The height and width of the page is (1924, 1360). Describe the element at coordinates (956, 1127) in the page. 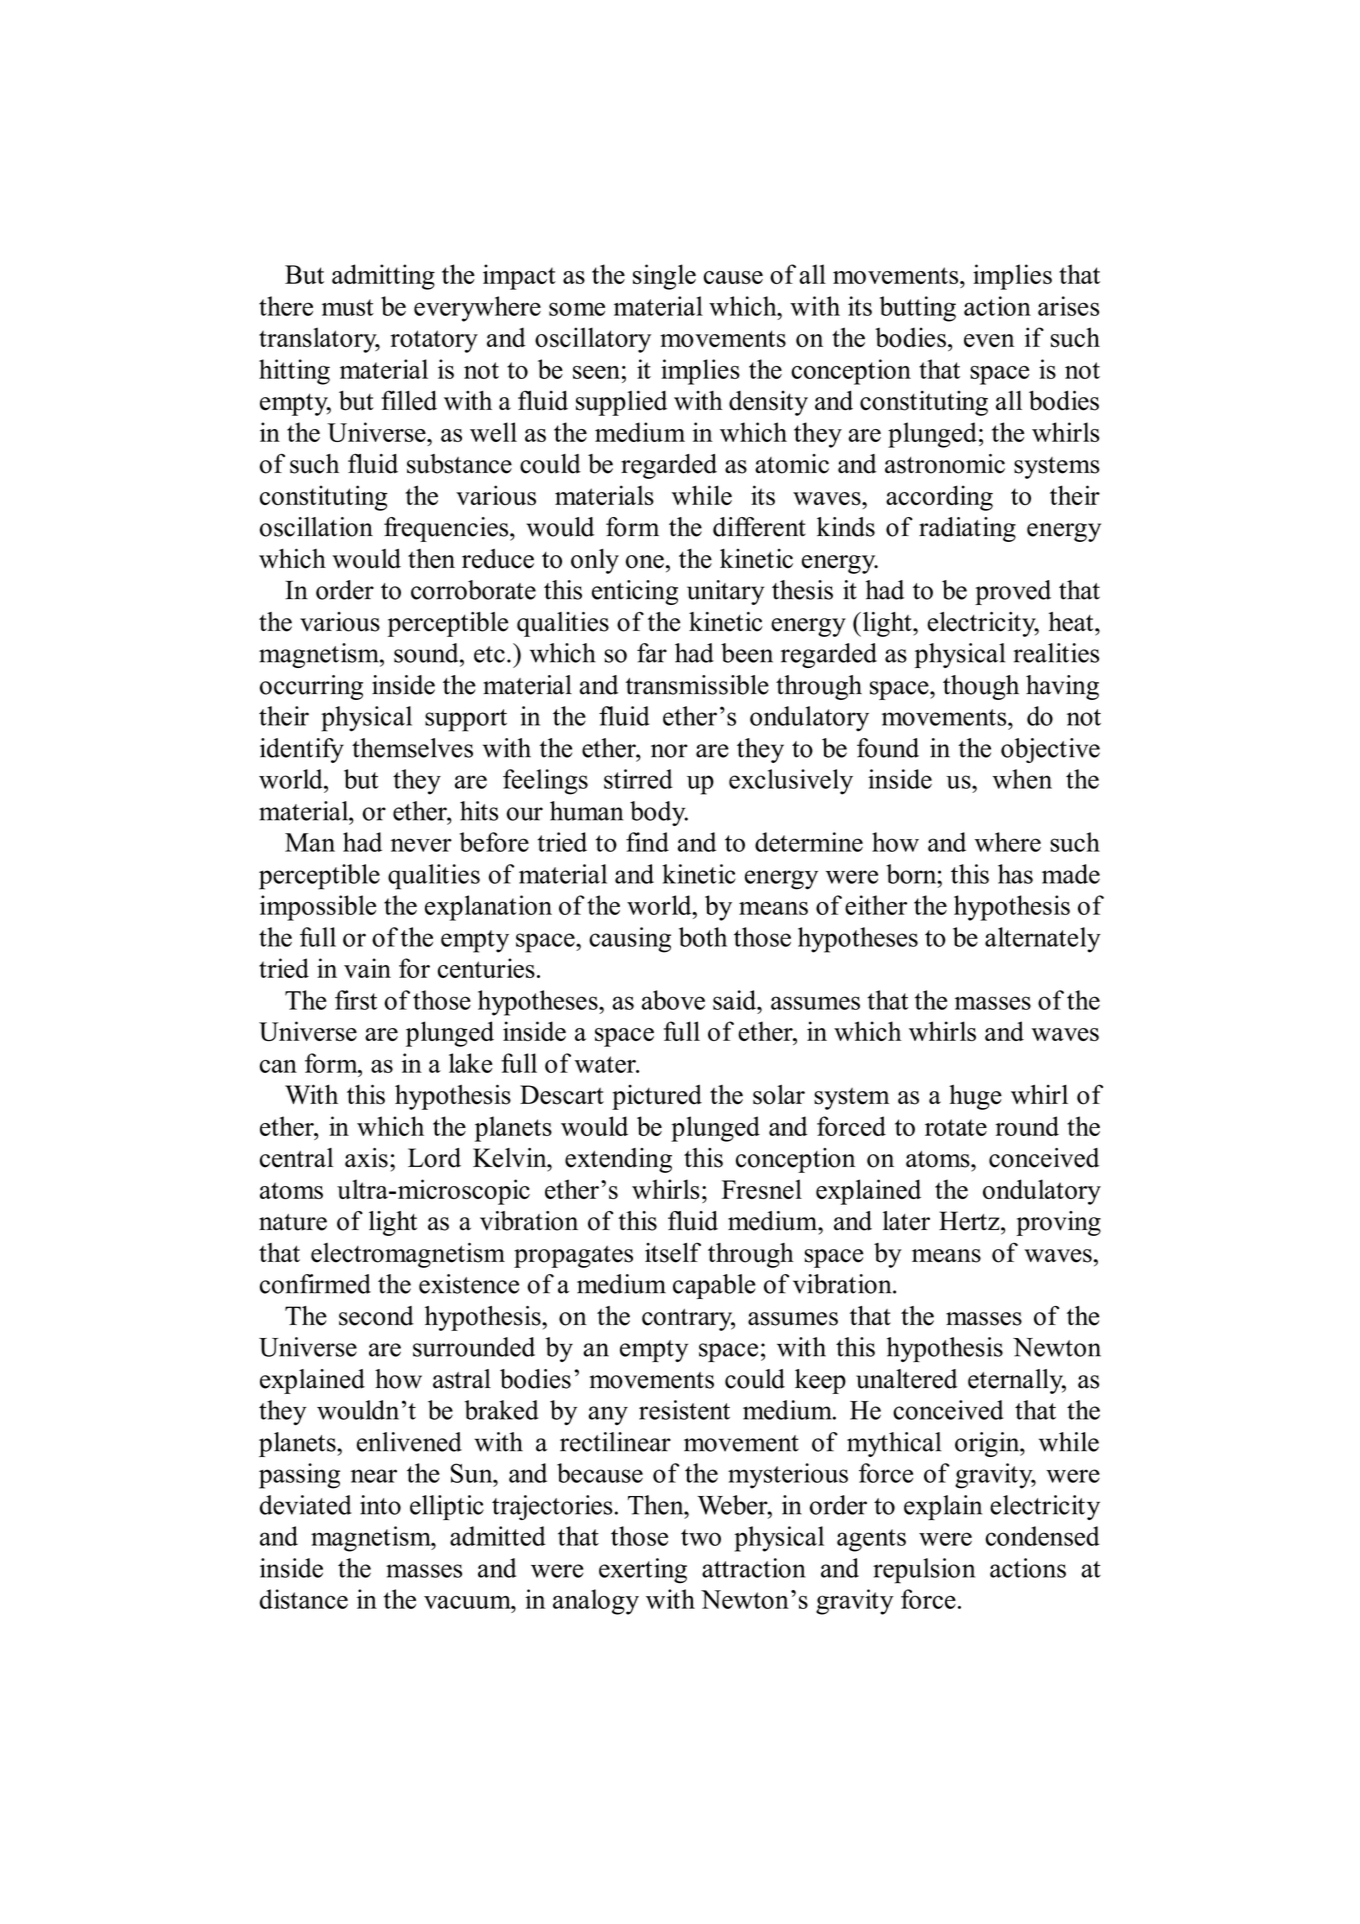

I see `rotate` at that location.
